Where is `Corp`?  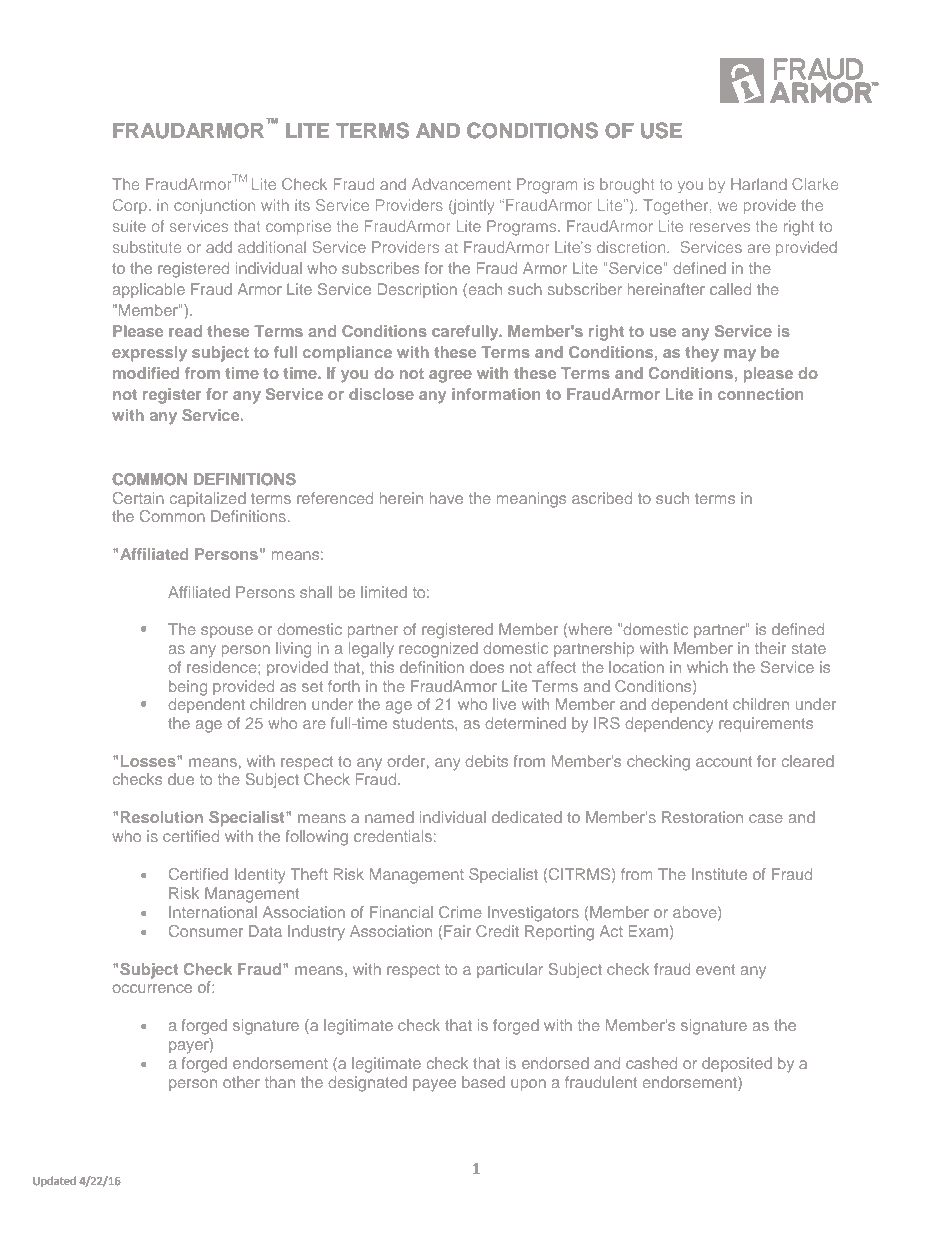
Corp is located at coordinates (131, 206).
